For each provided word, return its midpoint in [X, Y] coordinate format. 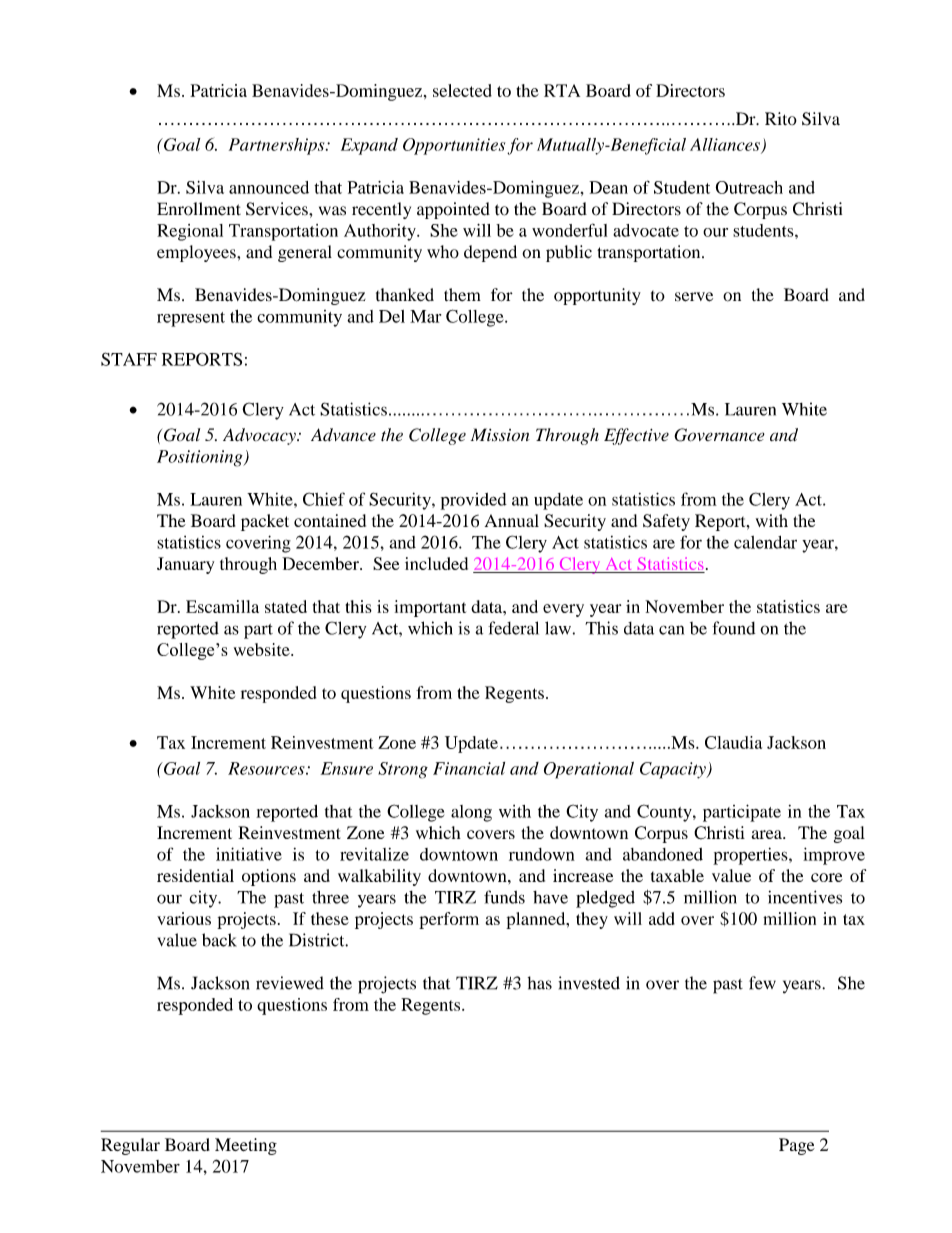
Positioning [201, 458]
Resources [267, 768]
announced [269, 187]
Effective [636, 436]
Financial [469, 768]
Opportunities [454, 146]
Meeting [246, 1146]
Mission [500, 435]
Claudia [733, 742]
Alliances [726, 145]
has [540, 983]
